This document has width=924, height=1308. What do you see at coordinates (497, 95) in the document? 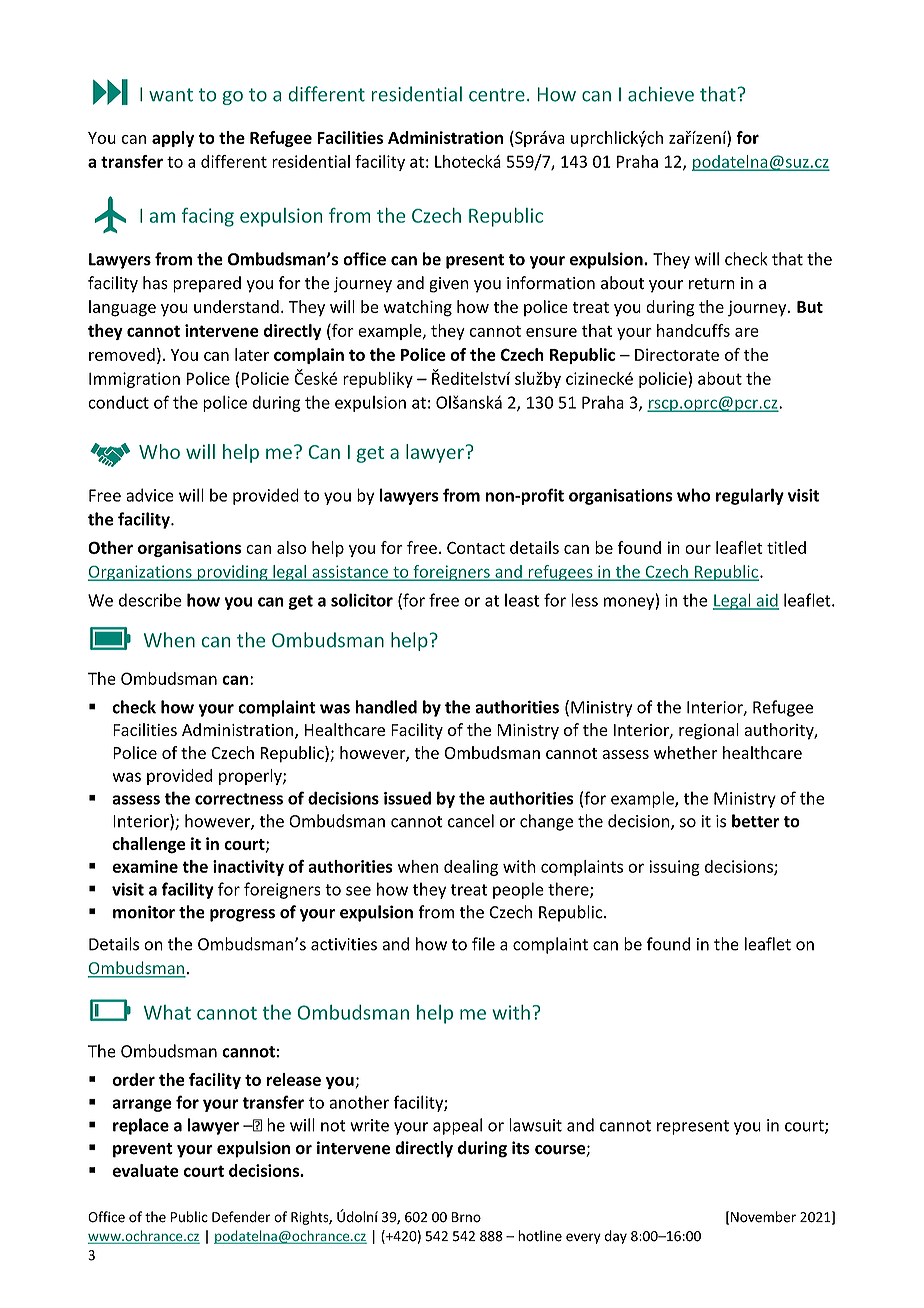
I see `centre` at bounding box center [497, 95].
